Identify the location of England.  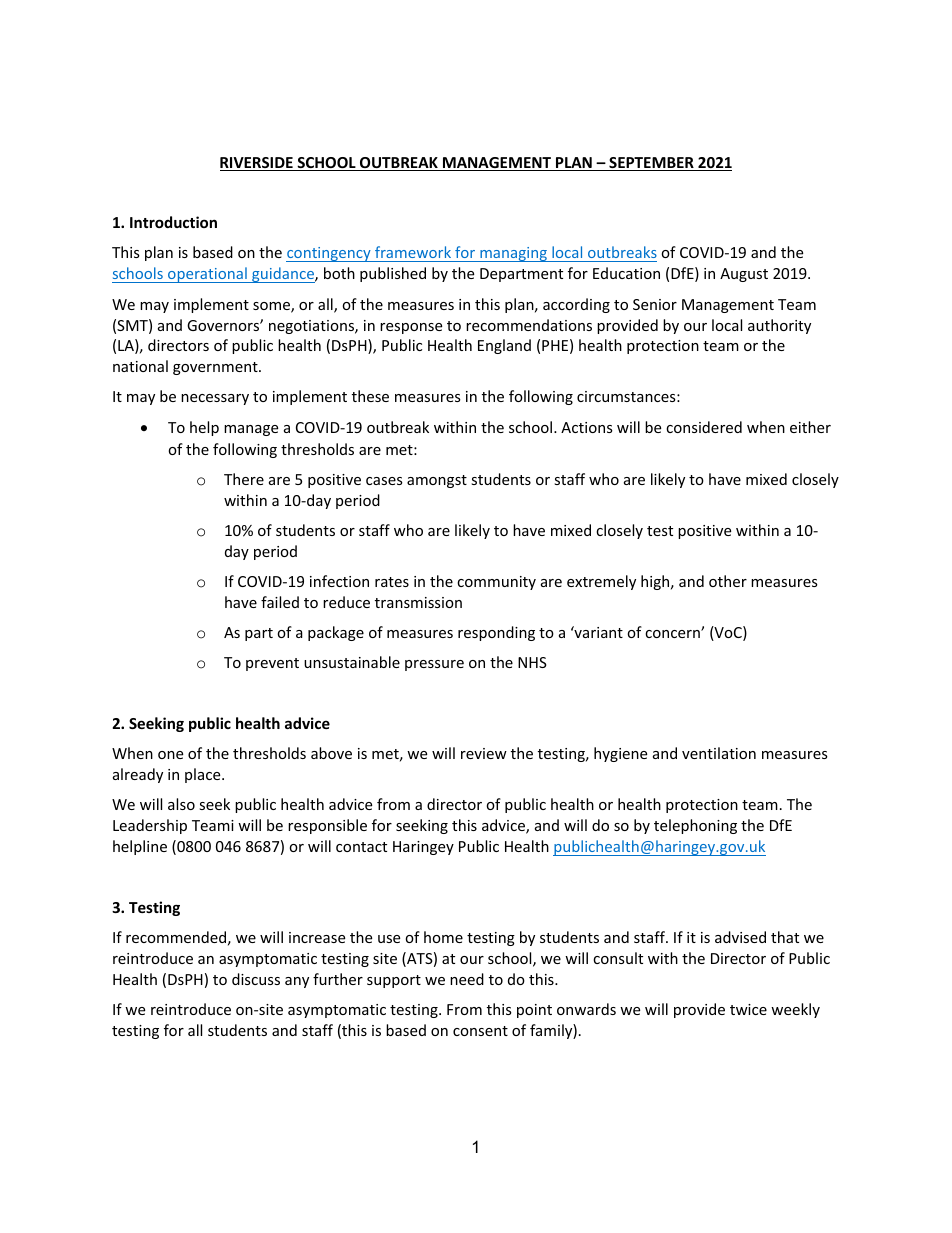
(504, 346).
